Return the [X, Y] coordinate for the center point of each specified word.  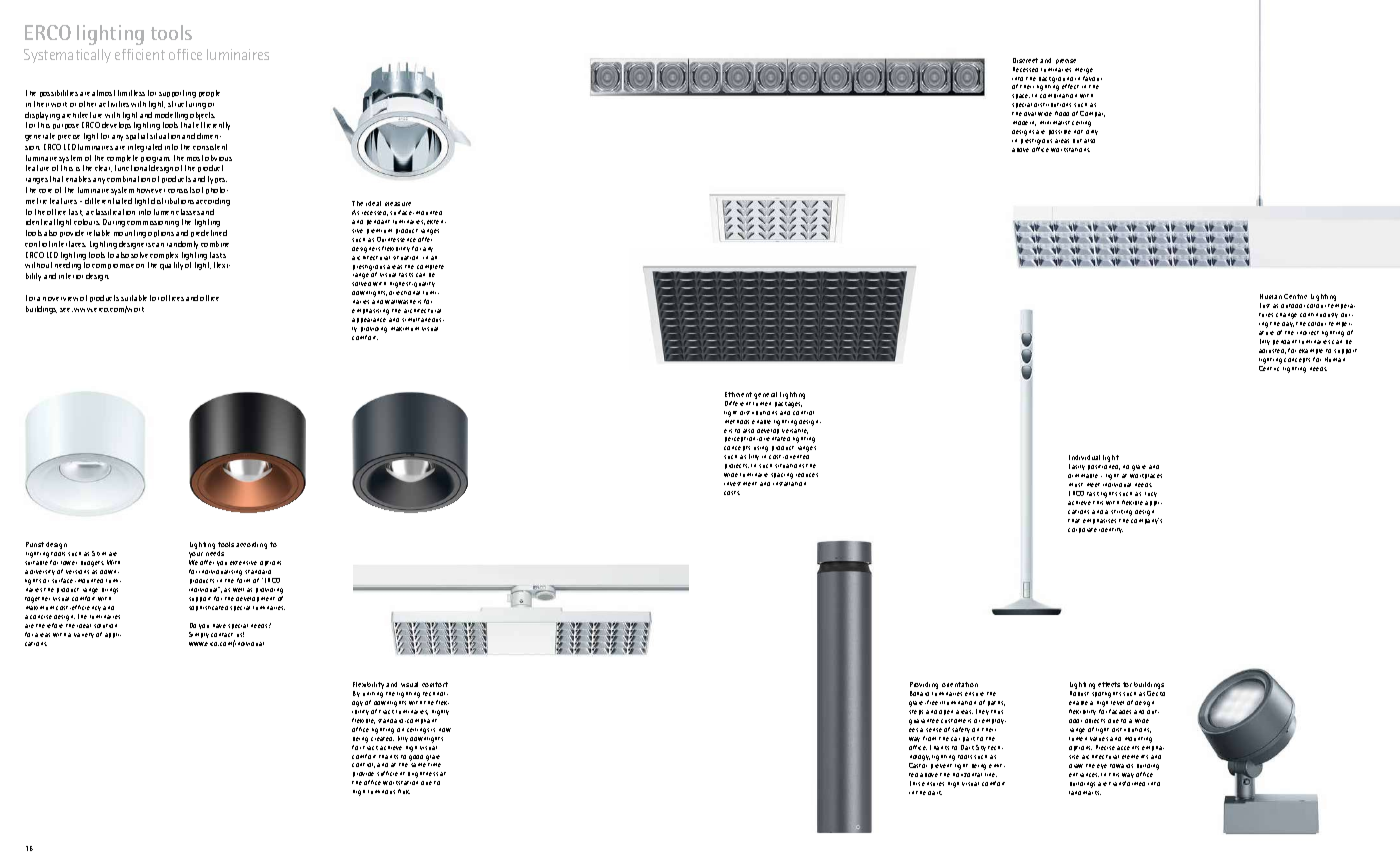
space [1021, 96]
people [209, 93]
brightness [423, 775]
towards [1121, 766]
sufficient [391, 773]
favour [1092, 77]
